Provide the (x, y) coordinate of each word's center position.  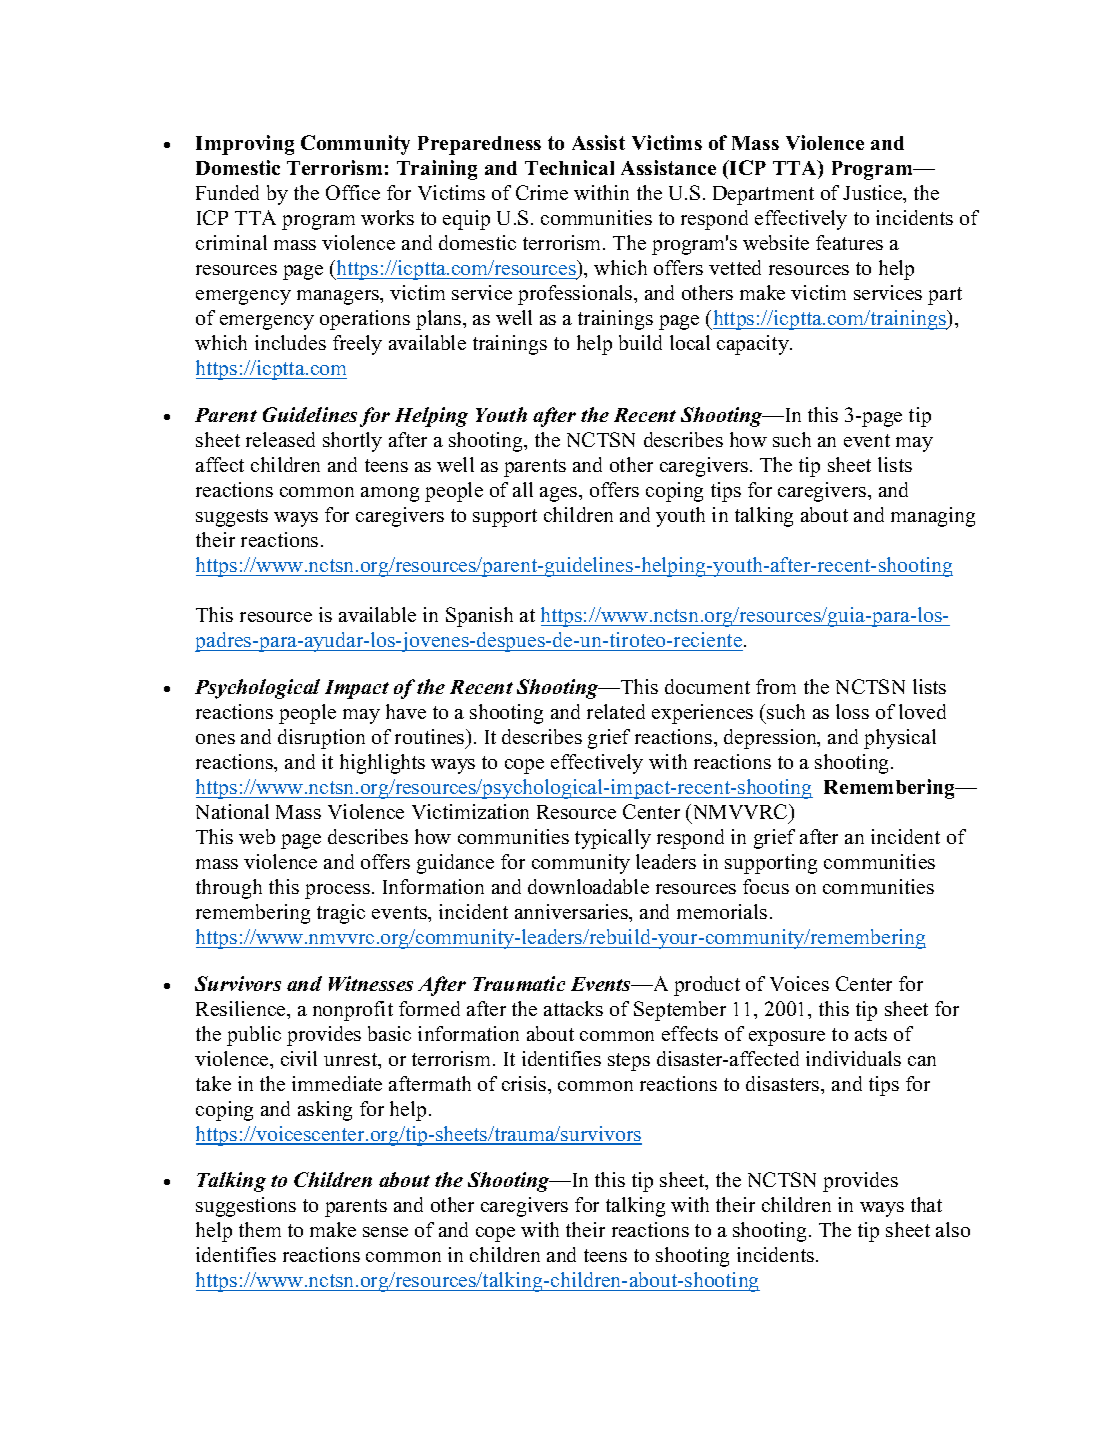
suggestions (246, 1207)
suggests (232, 518)
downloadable (588, 886)
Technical (569, 167)
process (337, 891)
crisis (525, 1083)
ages (560, 494)
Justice (874, 194)
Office (353, 192)
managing (933, 517)
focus (766, 886)
